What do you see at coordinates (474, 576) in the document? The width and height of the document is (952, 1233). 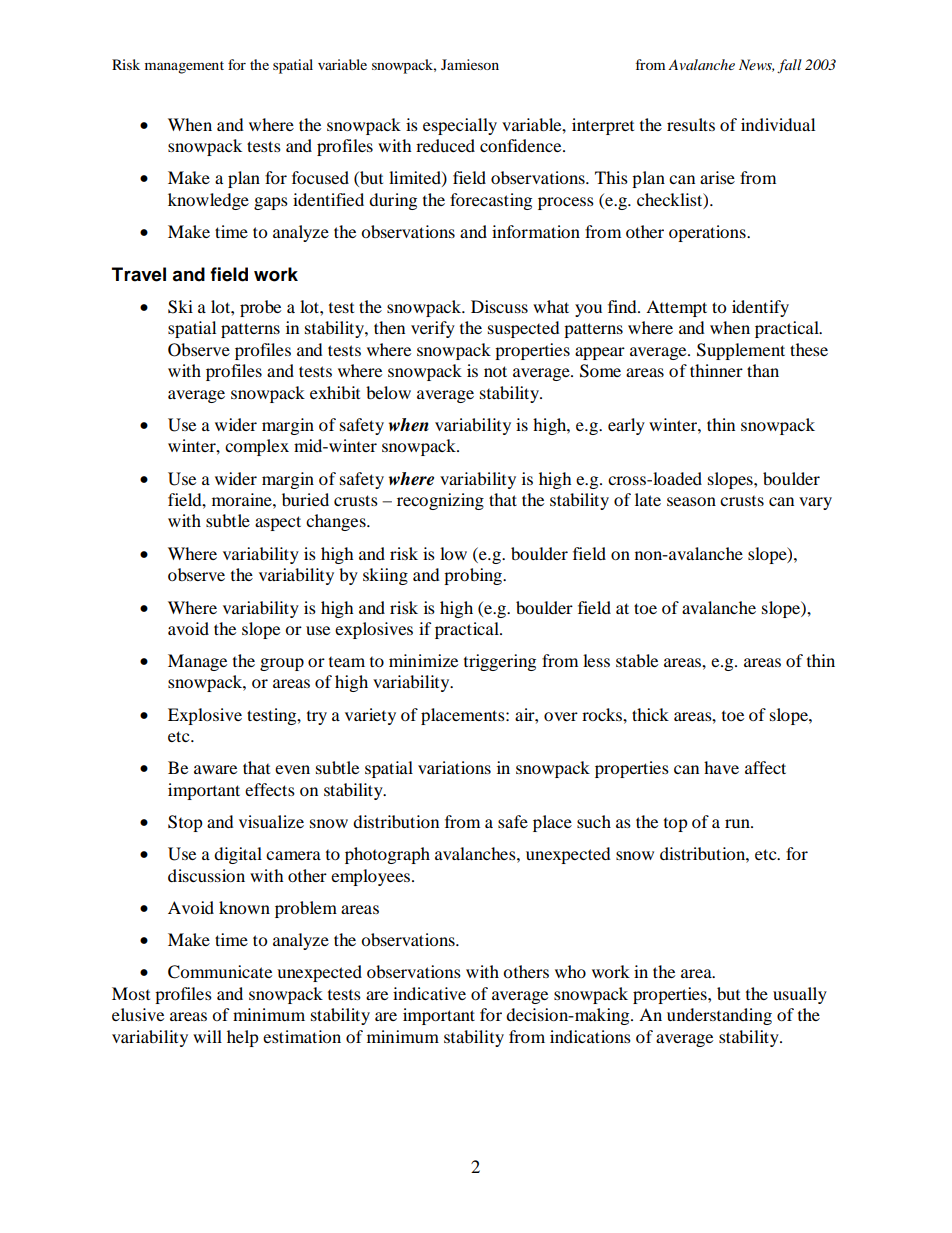 I see `probing` at bounding box center [474, 576].
